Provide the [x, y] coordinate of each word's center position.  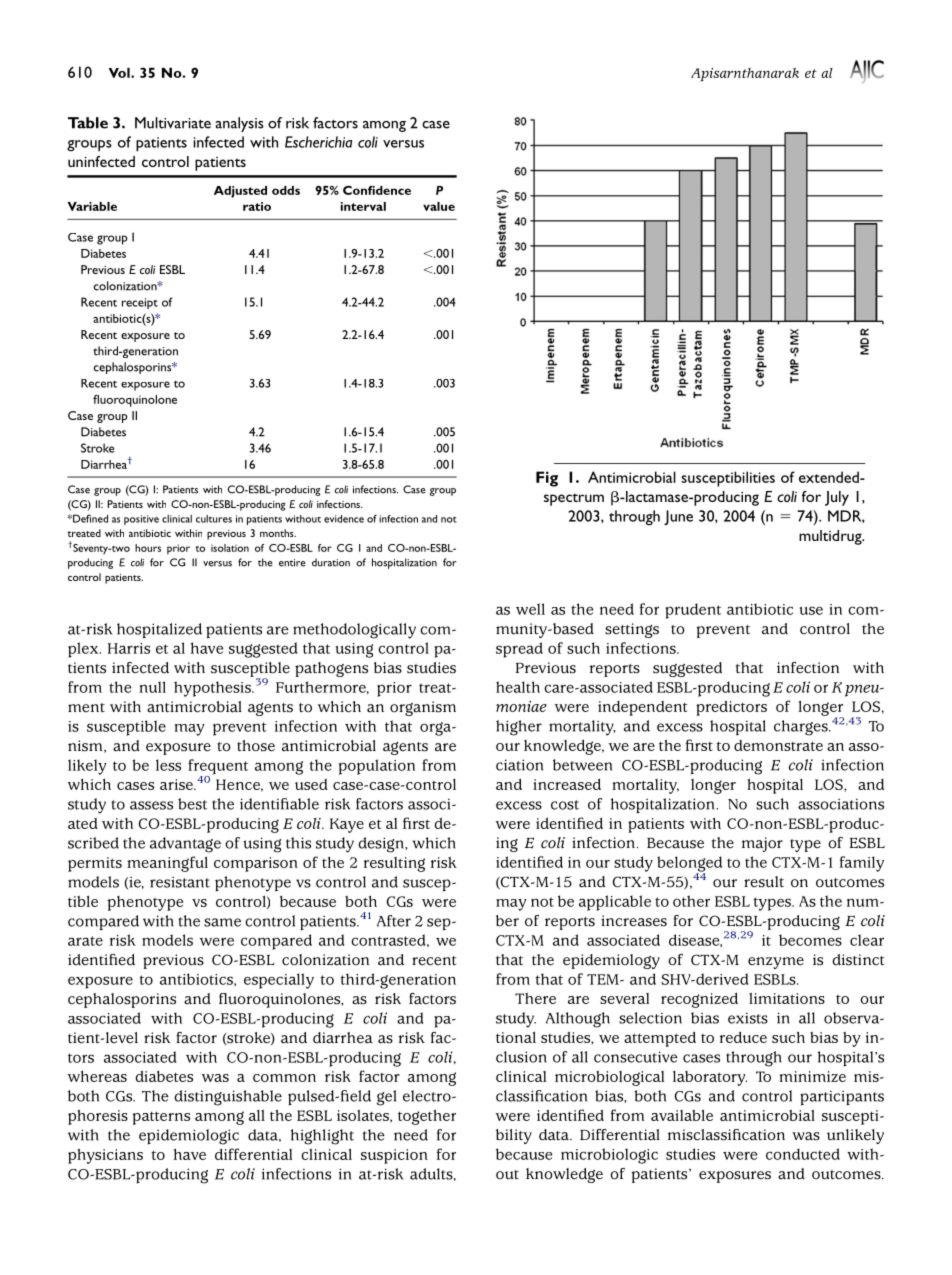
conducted [803, 1154]
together [427, 1117]
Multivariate [173, 123]
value [439, 206]
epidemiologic [189, 1137]
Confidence [377, 190]
